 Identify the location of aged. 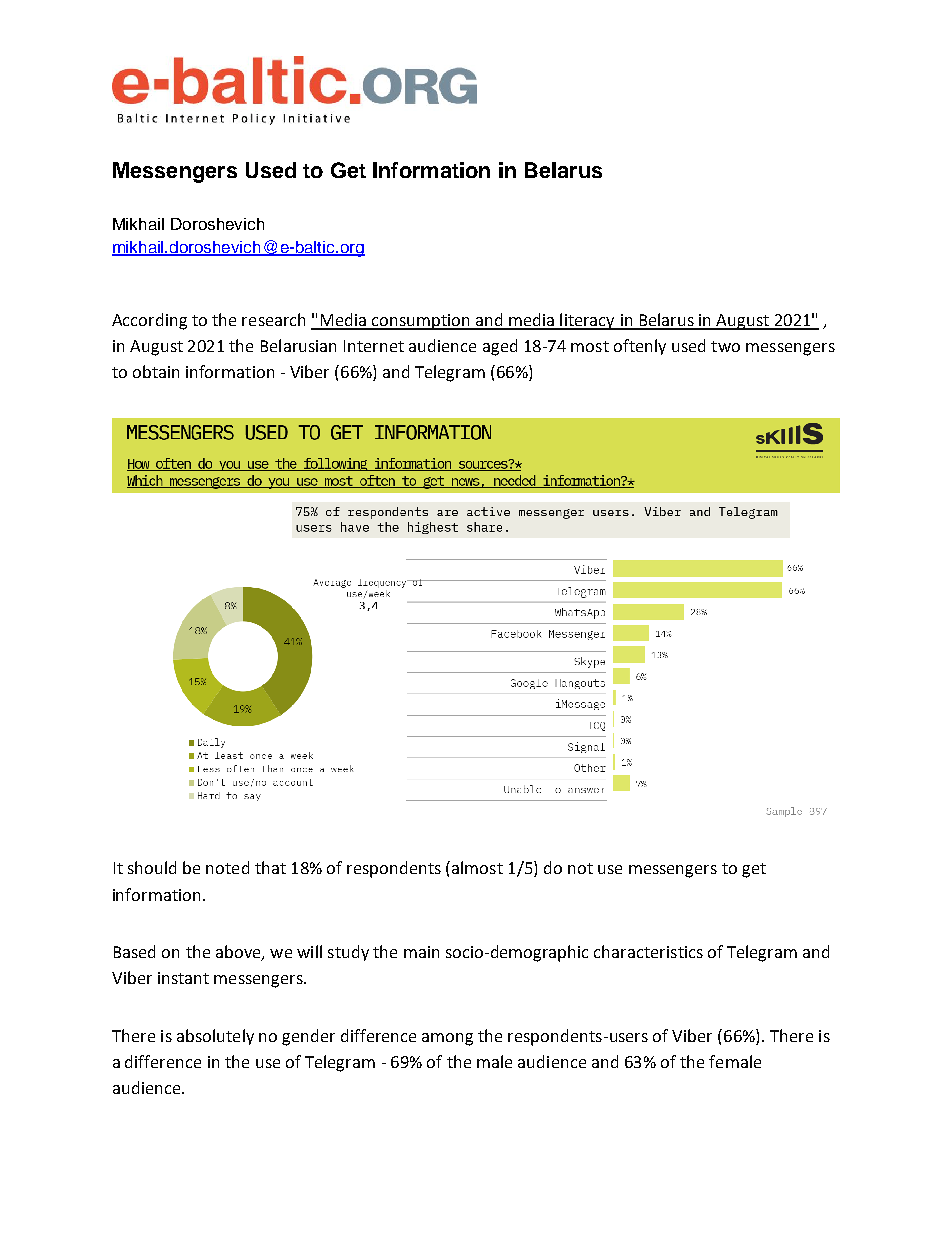
(500, 347).
